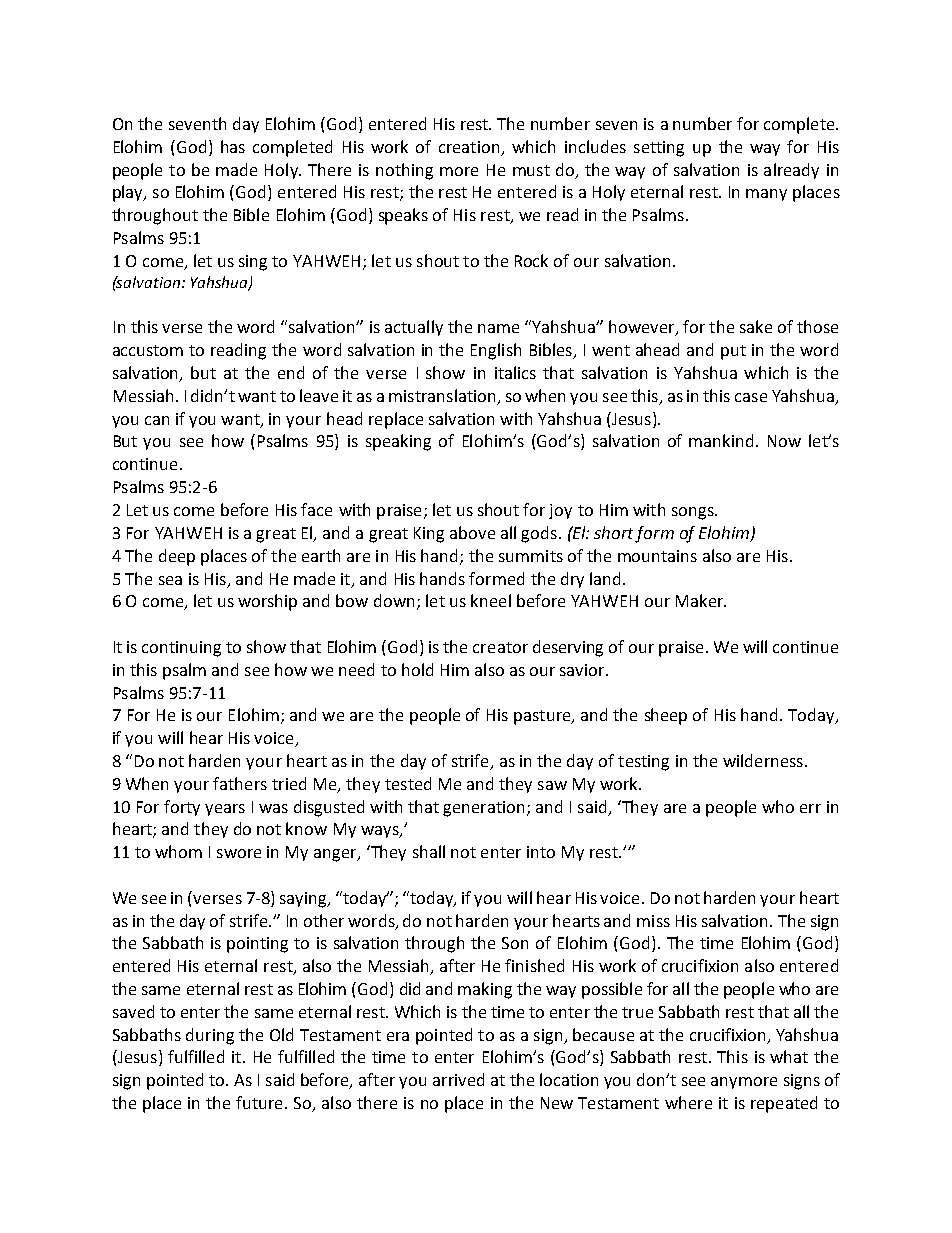 The height and width of the image is (1233, 952). Describe the element at coordinates (181, 649) in the image. I see `continuing` at that location.
